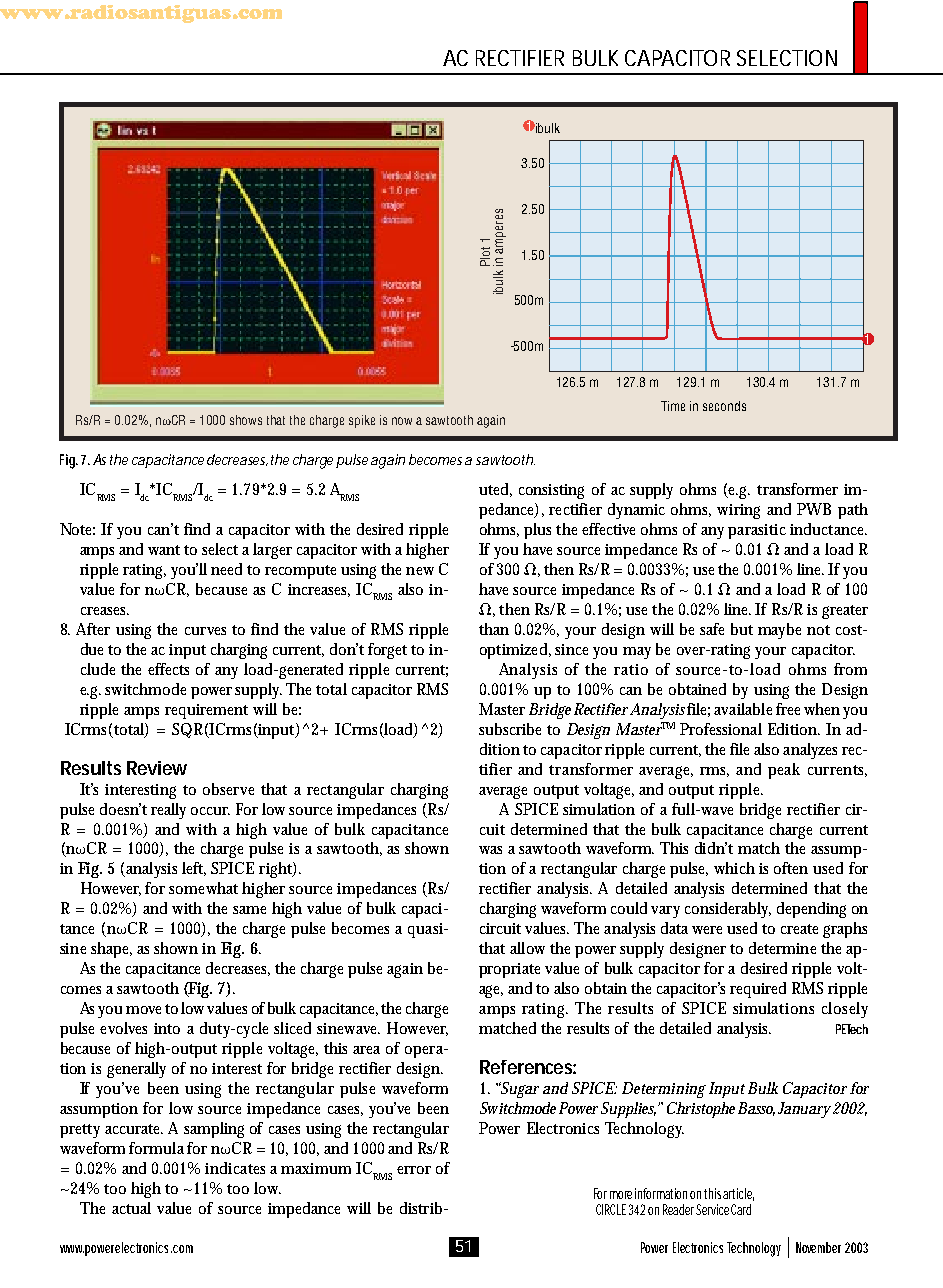 This screenshot has height=1288, width=943. Describe the element at coordinates (249, 910) in the screenshot. I see `same` at that location.
